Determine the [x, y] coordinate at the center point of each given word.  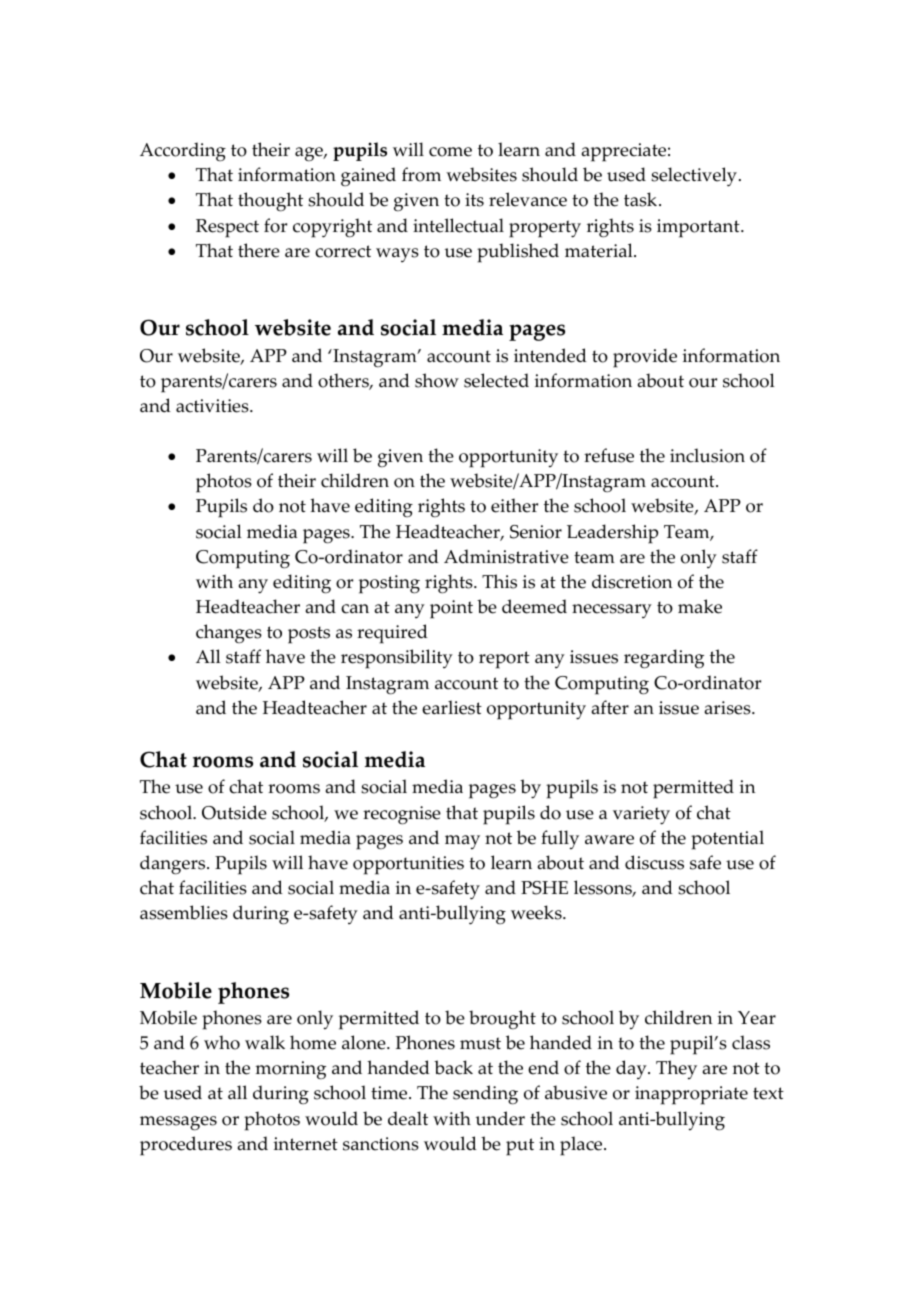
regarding [664, 659]
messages [178, 1123]
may [462, 842]
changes [229, 633]
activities [213, 406]
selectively [694, 177]
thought [270, 202]
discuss [654, 862]
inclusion [707, 455]
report [504, 660]
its [474, 200]
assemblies [184, 912]
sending [485, 1095]
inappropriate [691, 1095]
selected [496, 380]
